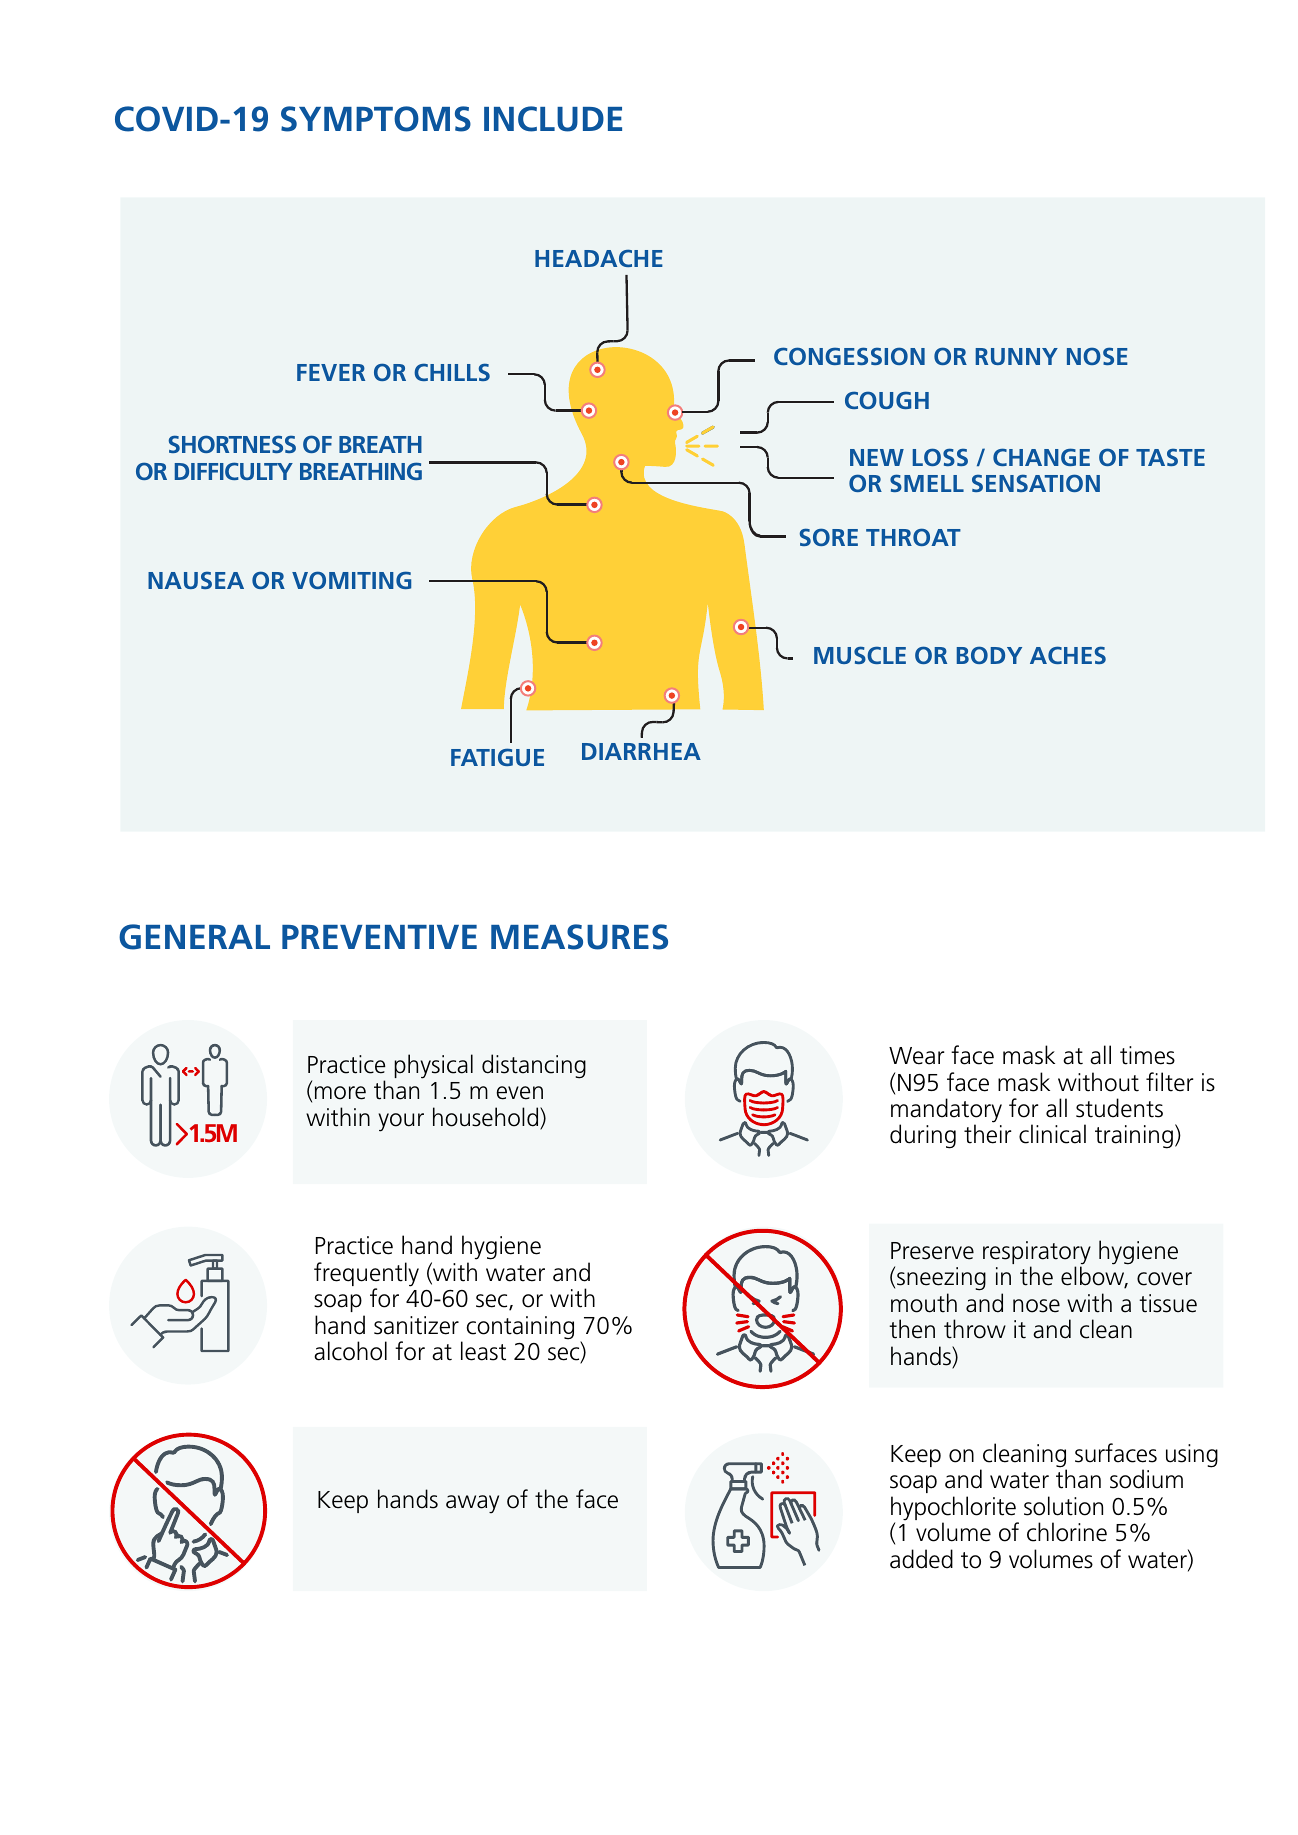 Image resolution: width=1298 pixels, height=1835 pixels. I want to click on RUNNY, so click(1017, 356).
